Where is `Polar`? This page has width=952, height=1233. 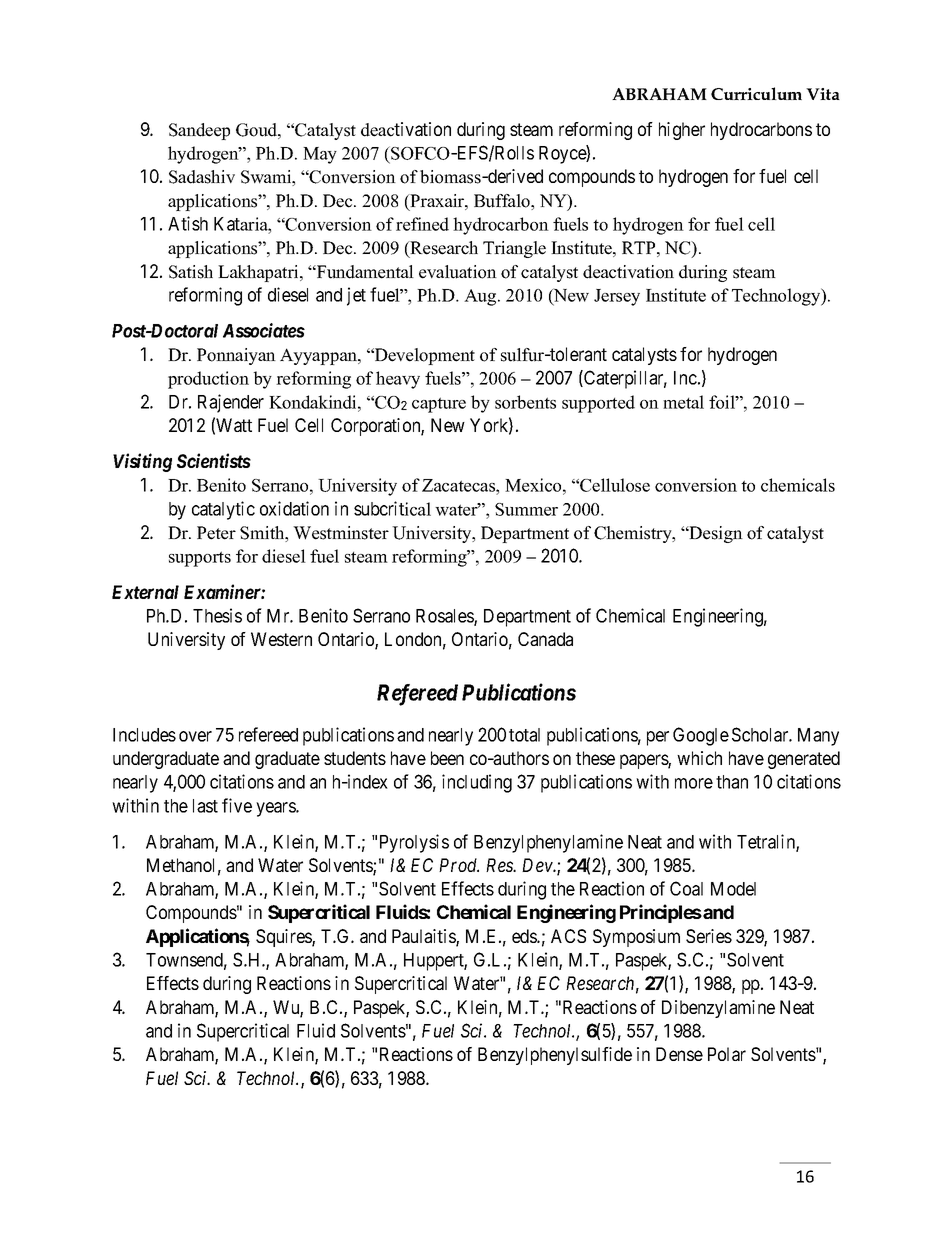 Polar is located at coordinates (727, 1054).
